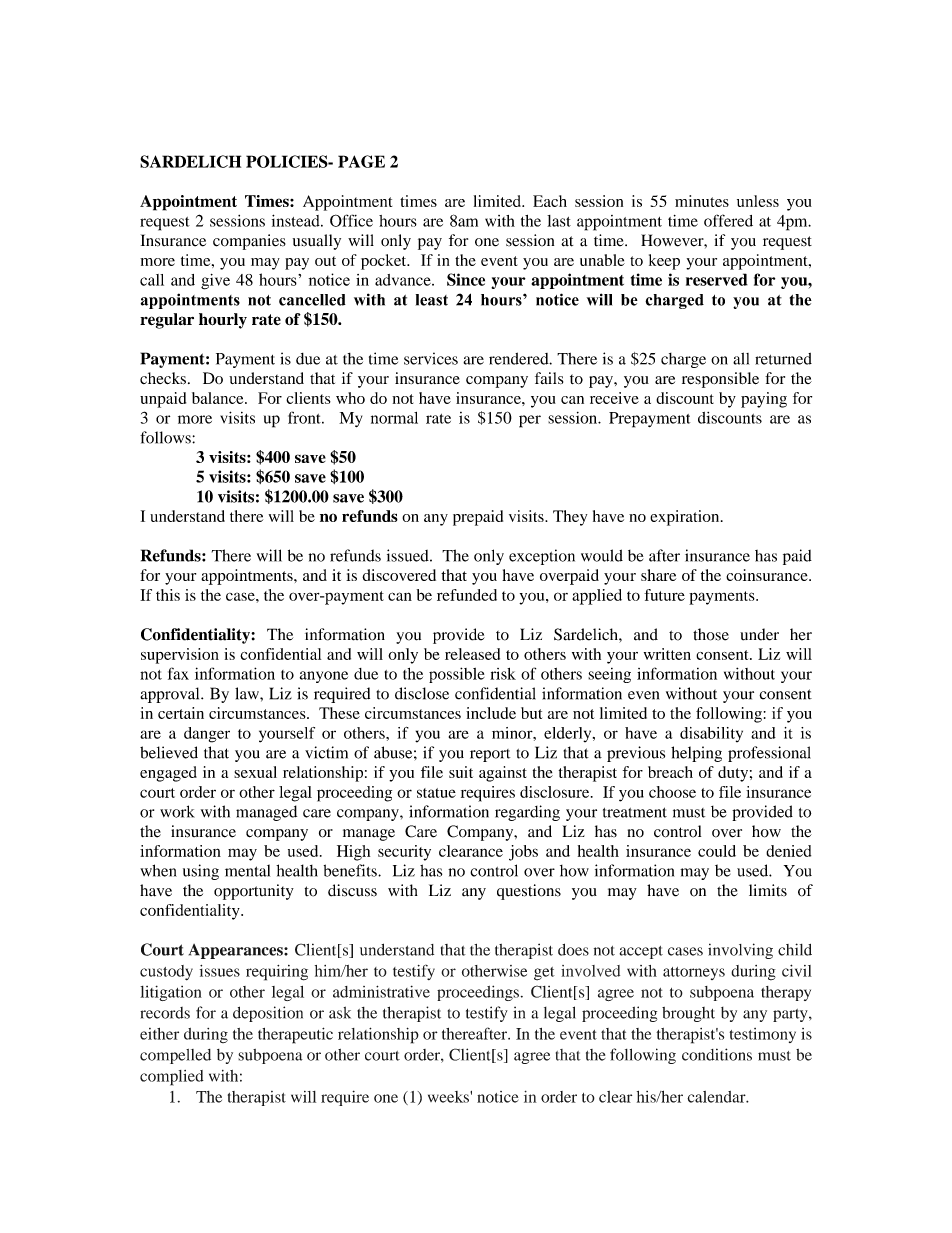  What do you see at coordinates (249, 242) in the screenshot?
I see `companies` at bounding box center [249, 242].
